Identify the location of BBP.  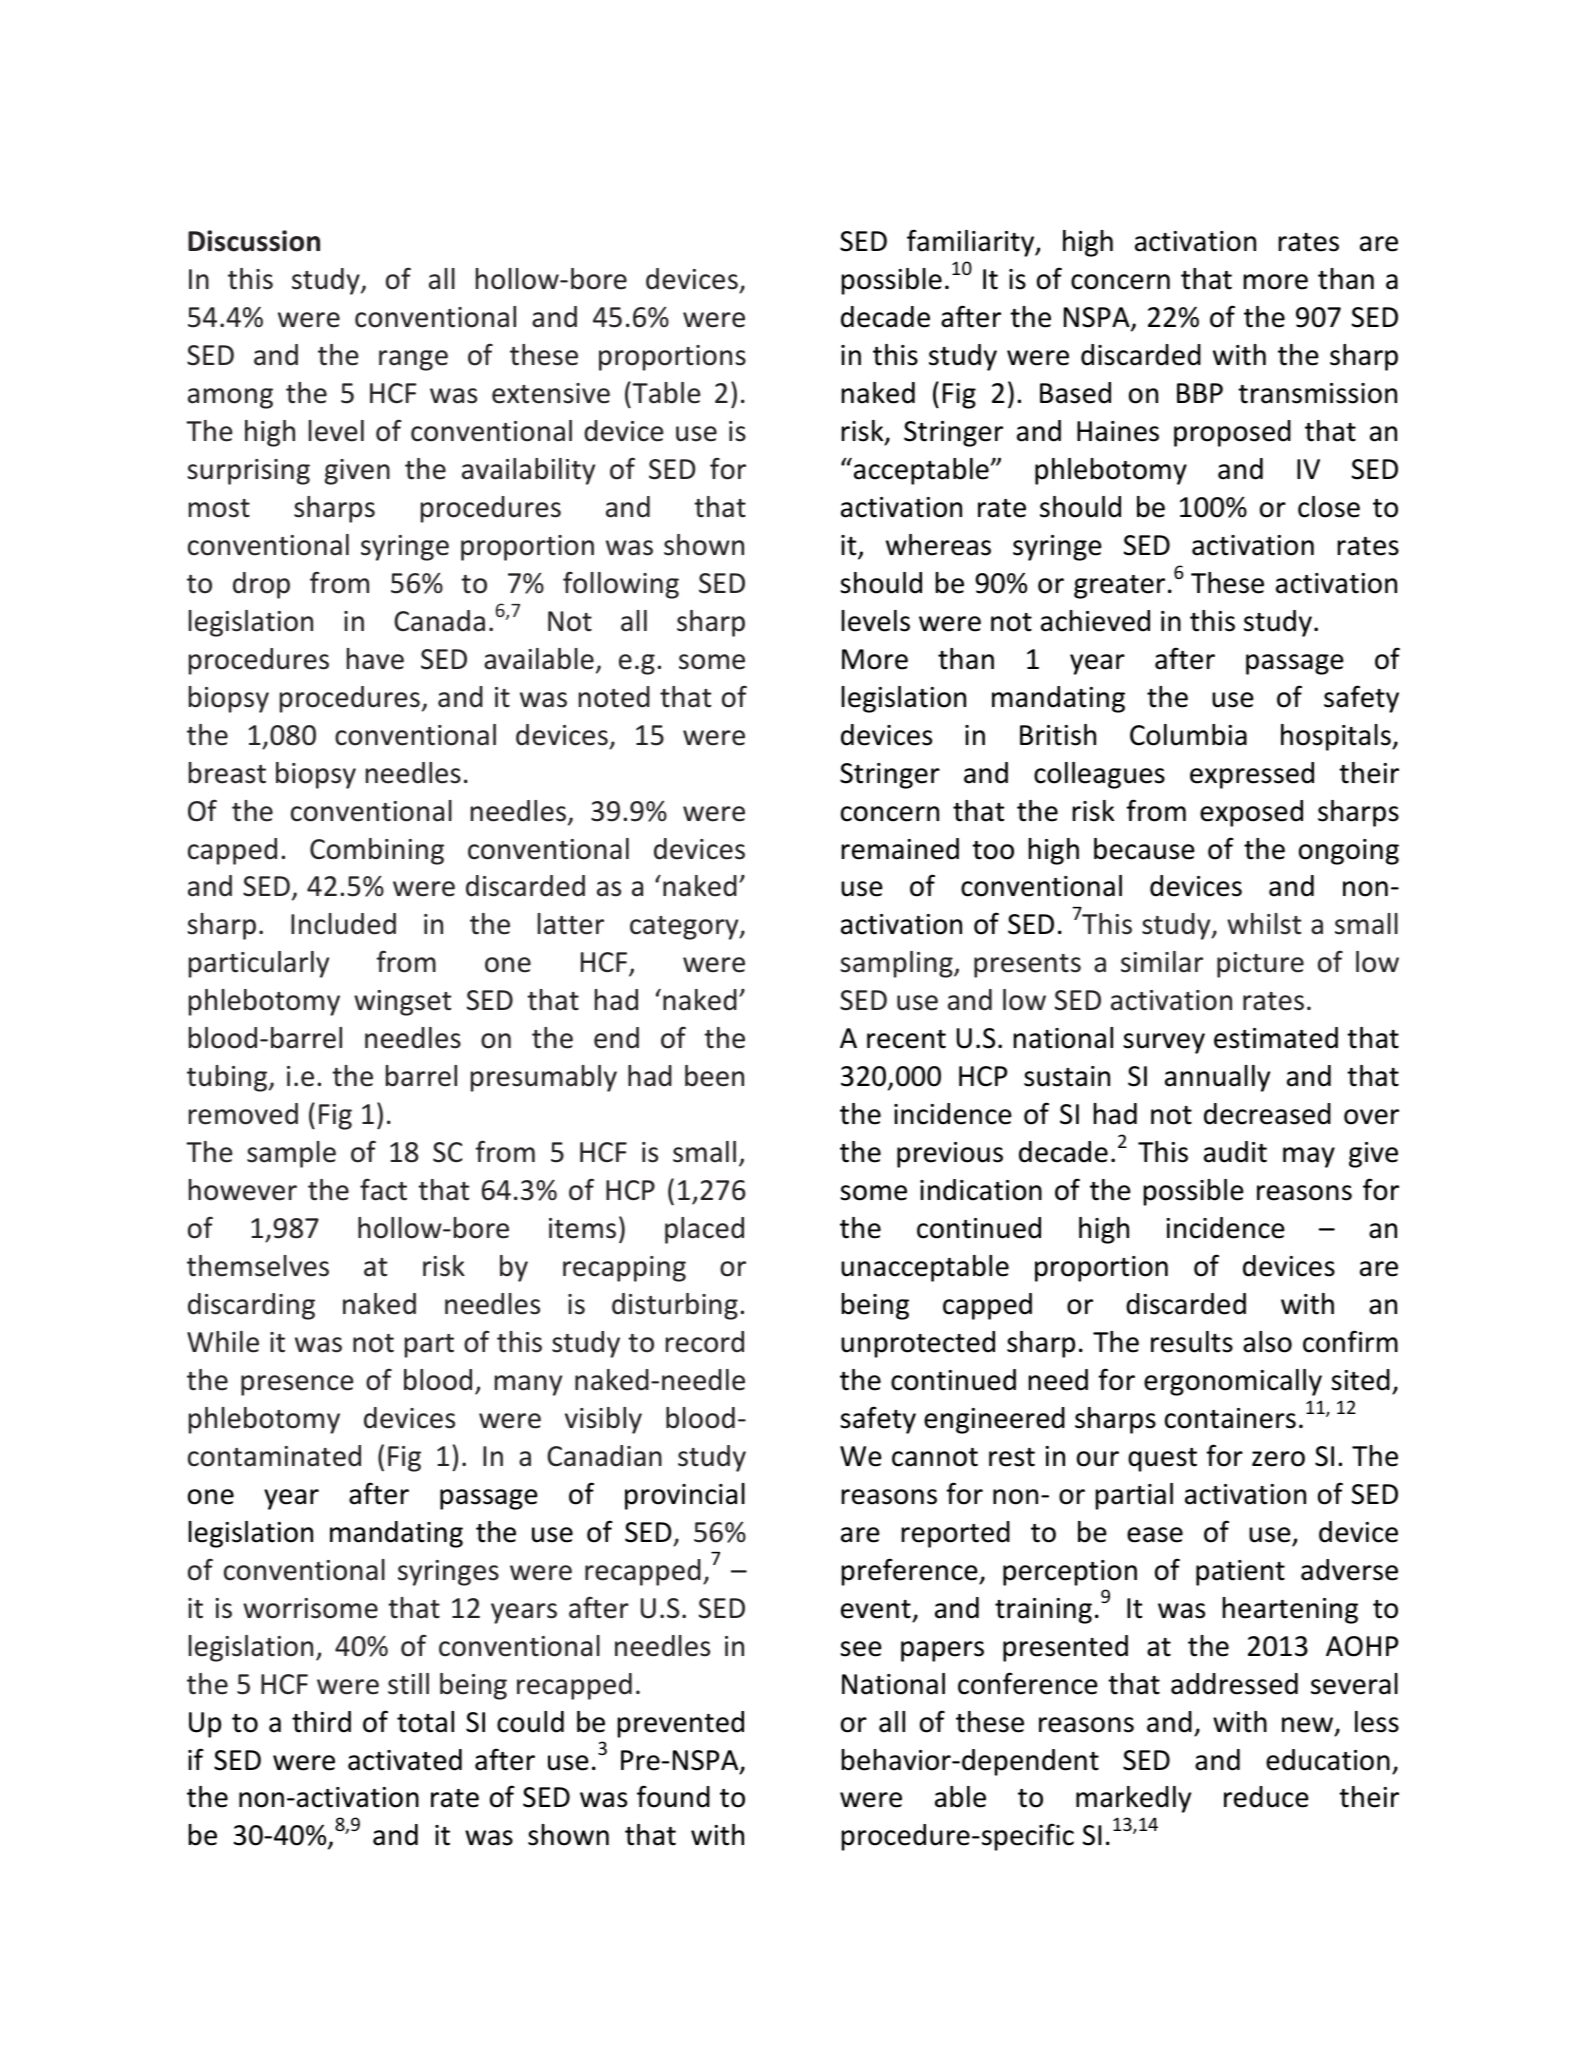
(1200, 393).
